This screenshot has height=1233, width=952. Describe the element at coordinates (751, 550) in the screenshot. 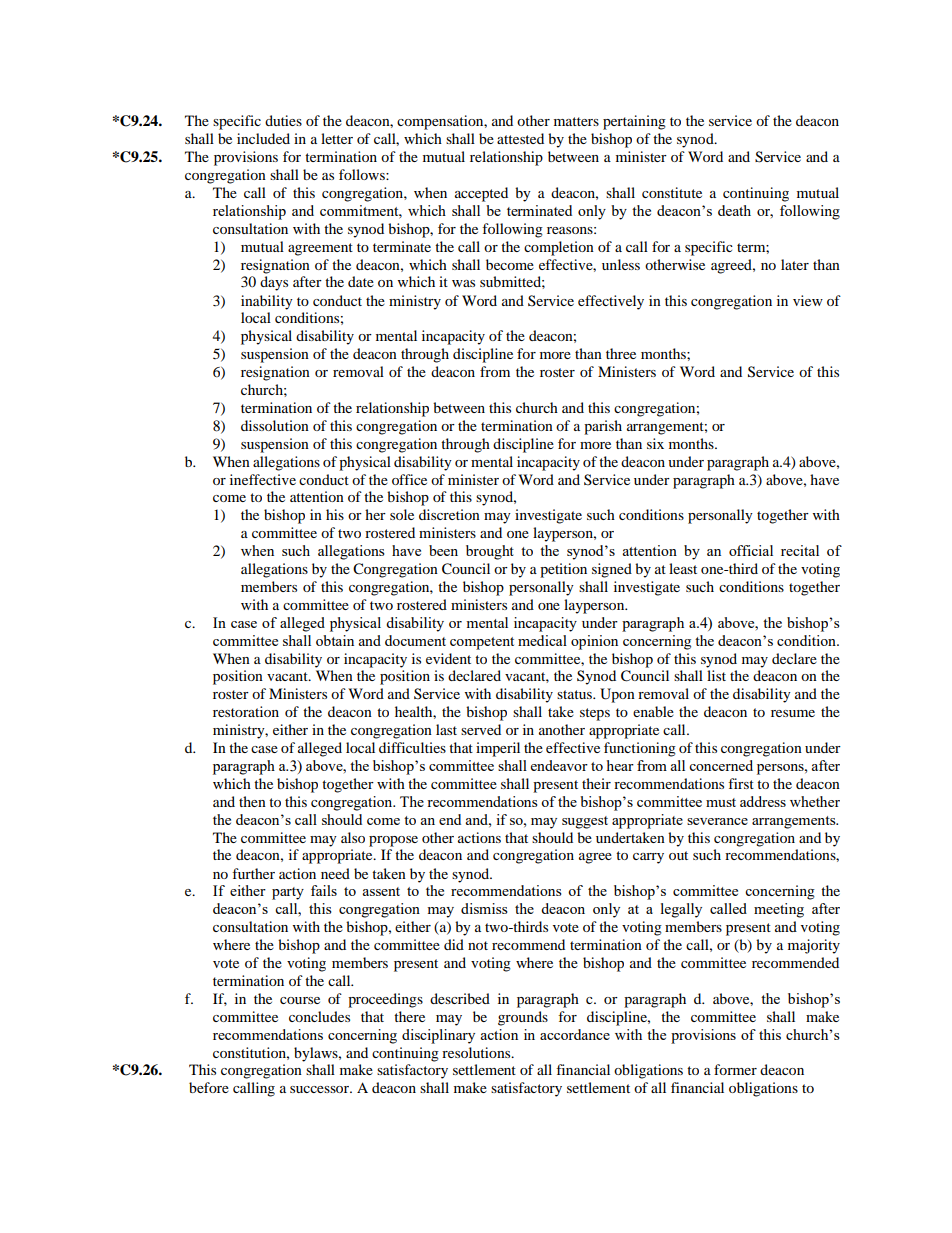

I see `official` at that location.
